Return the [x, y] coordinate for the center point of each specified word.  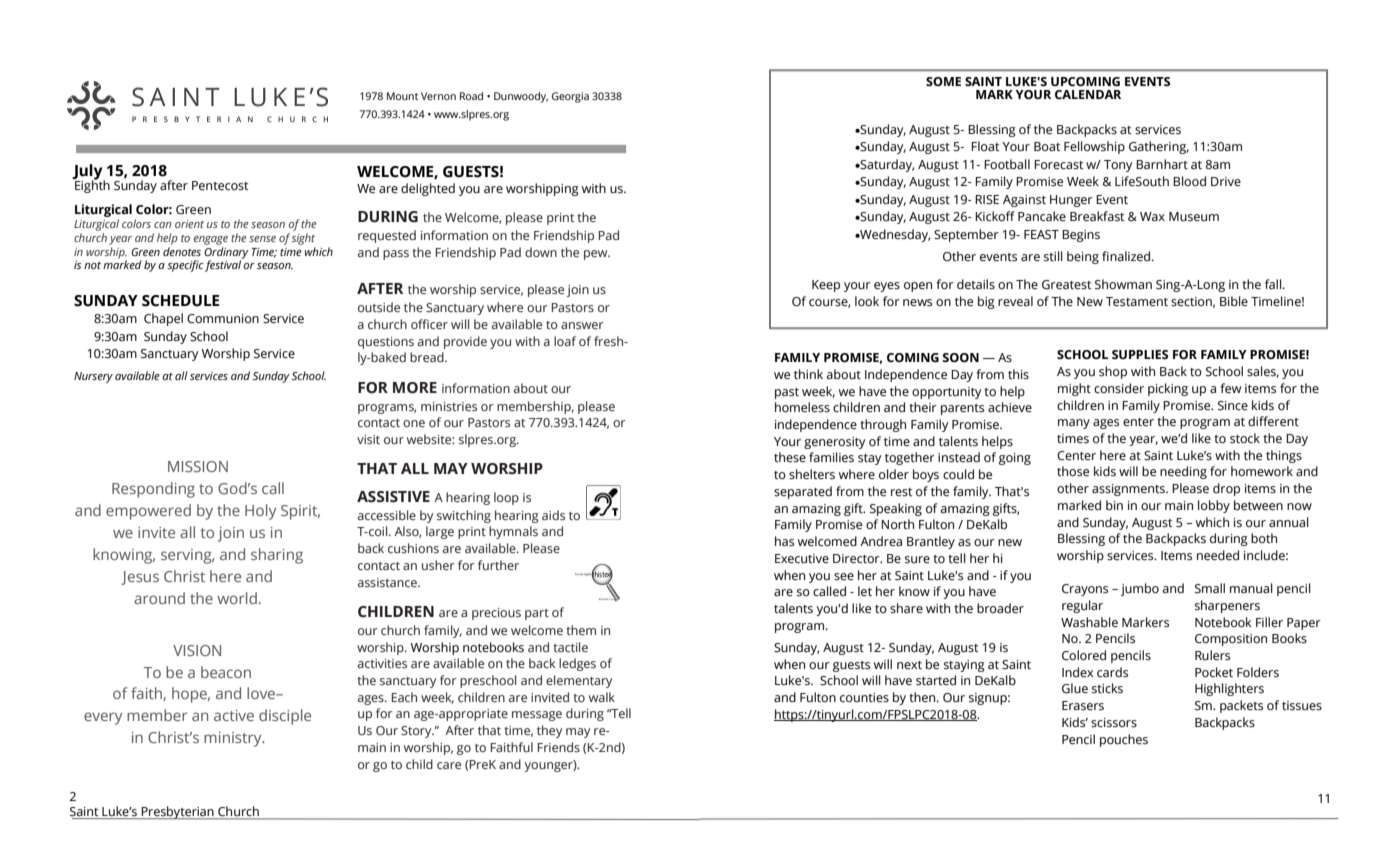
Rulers [1212, 655]
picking [1168, 389]
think [808, 374]
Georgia [570, 97]
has [784, 541]
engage [211, 240]
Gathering [1159, 147]
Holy [260, 512]
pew [597, 255]
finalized [1127, 256]
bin [1114, 505]
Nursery [93, 377]
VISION [197, 650]
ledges [577, 664]
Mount [402, 96]
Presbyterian [177, 813]
